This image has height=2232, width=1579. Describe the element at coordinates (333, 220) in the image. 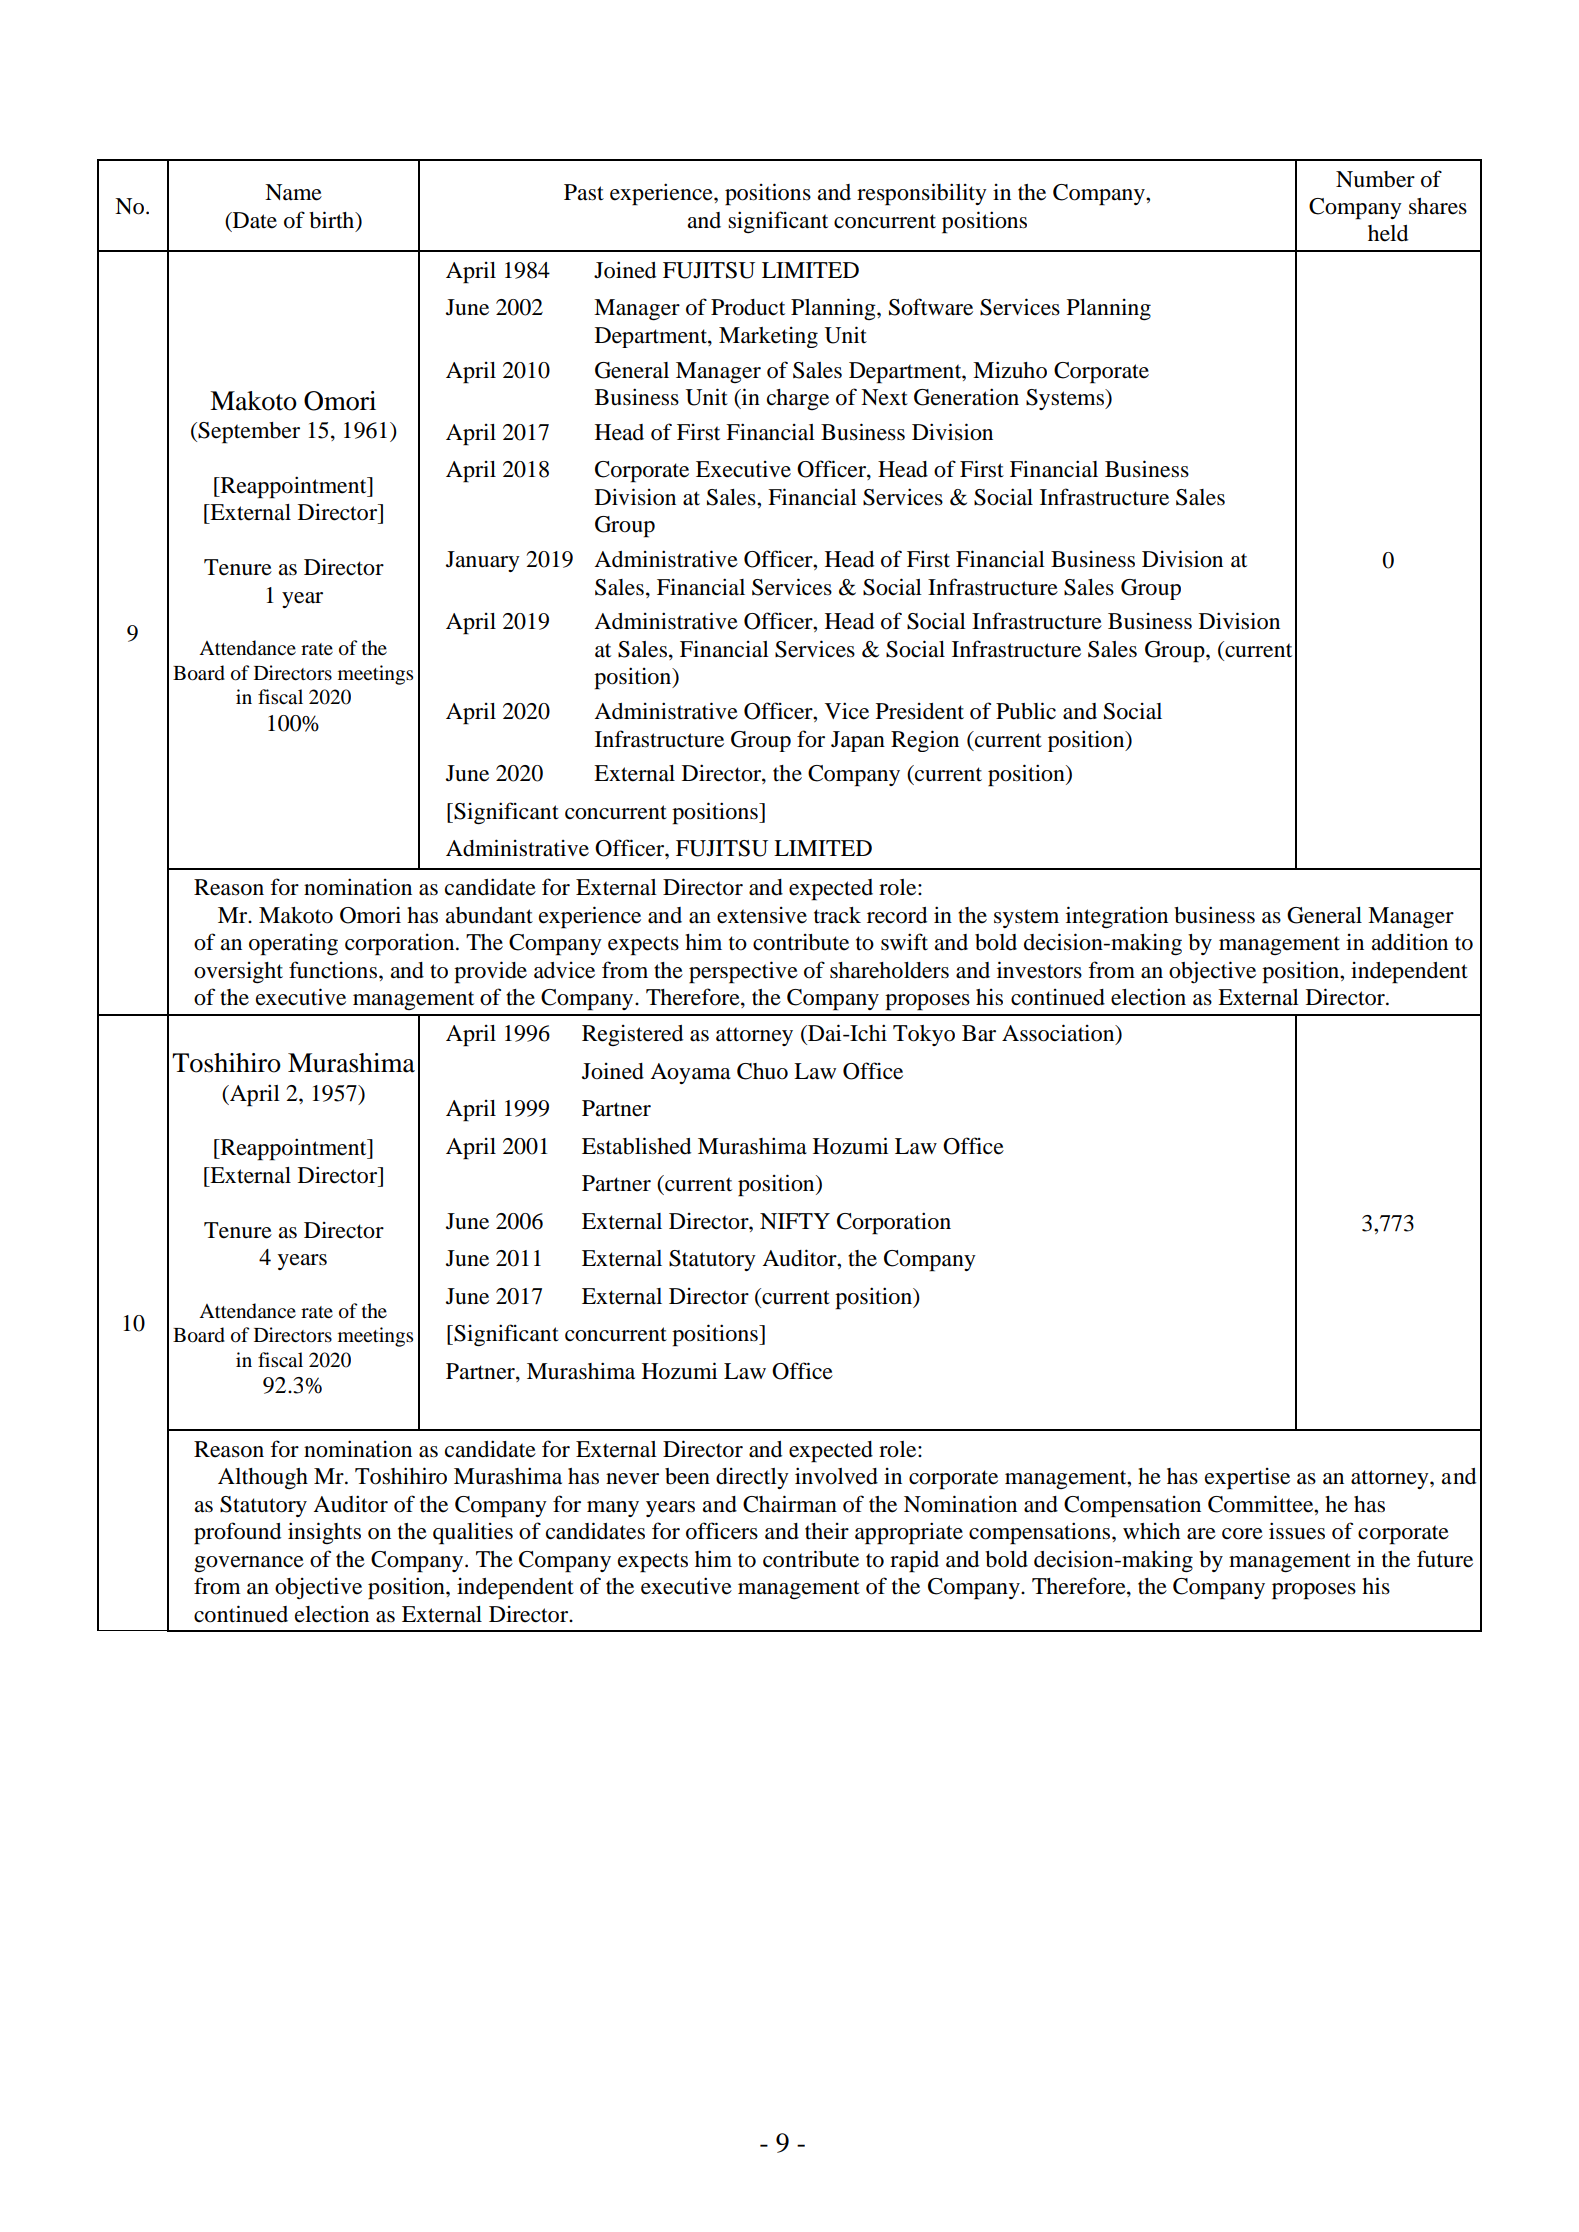

I see `birth` at that location.
